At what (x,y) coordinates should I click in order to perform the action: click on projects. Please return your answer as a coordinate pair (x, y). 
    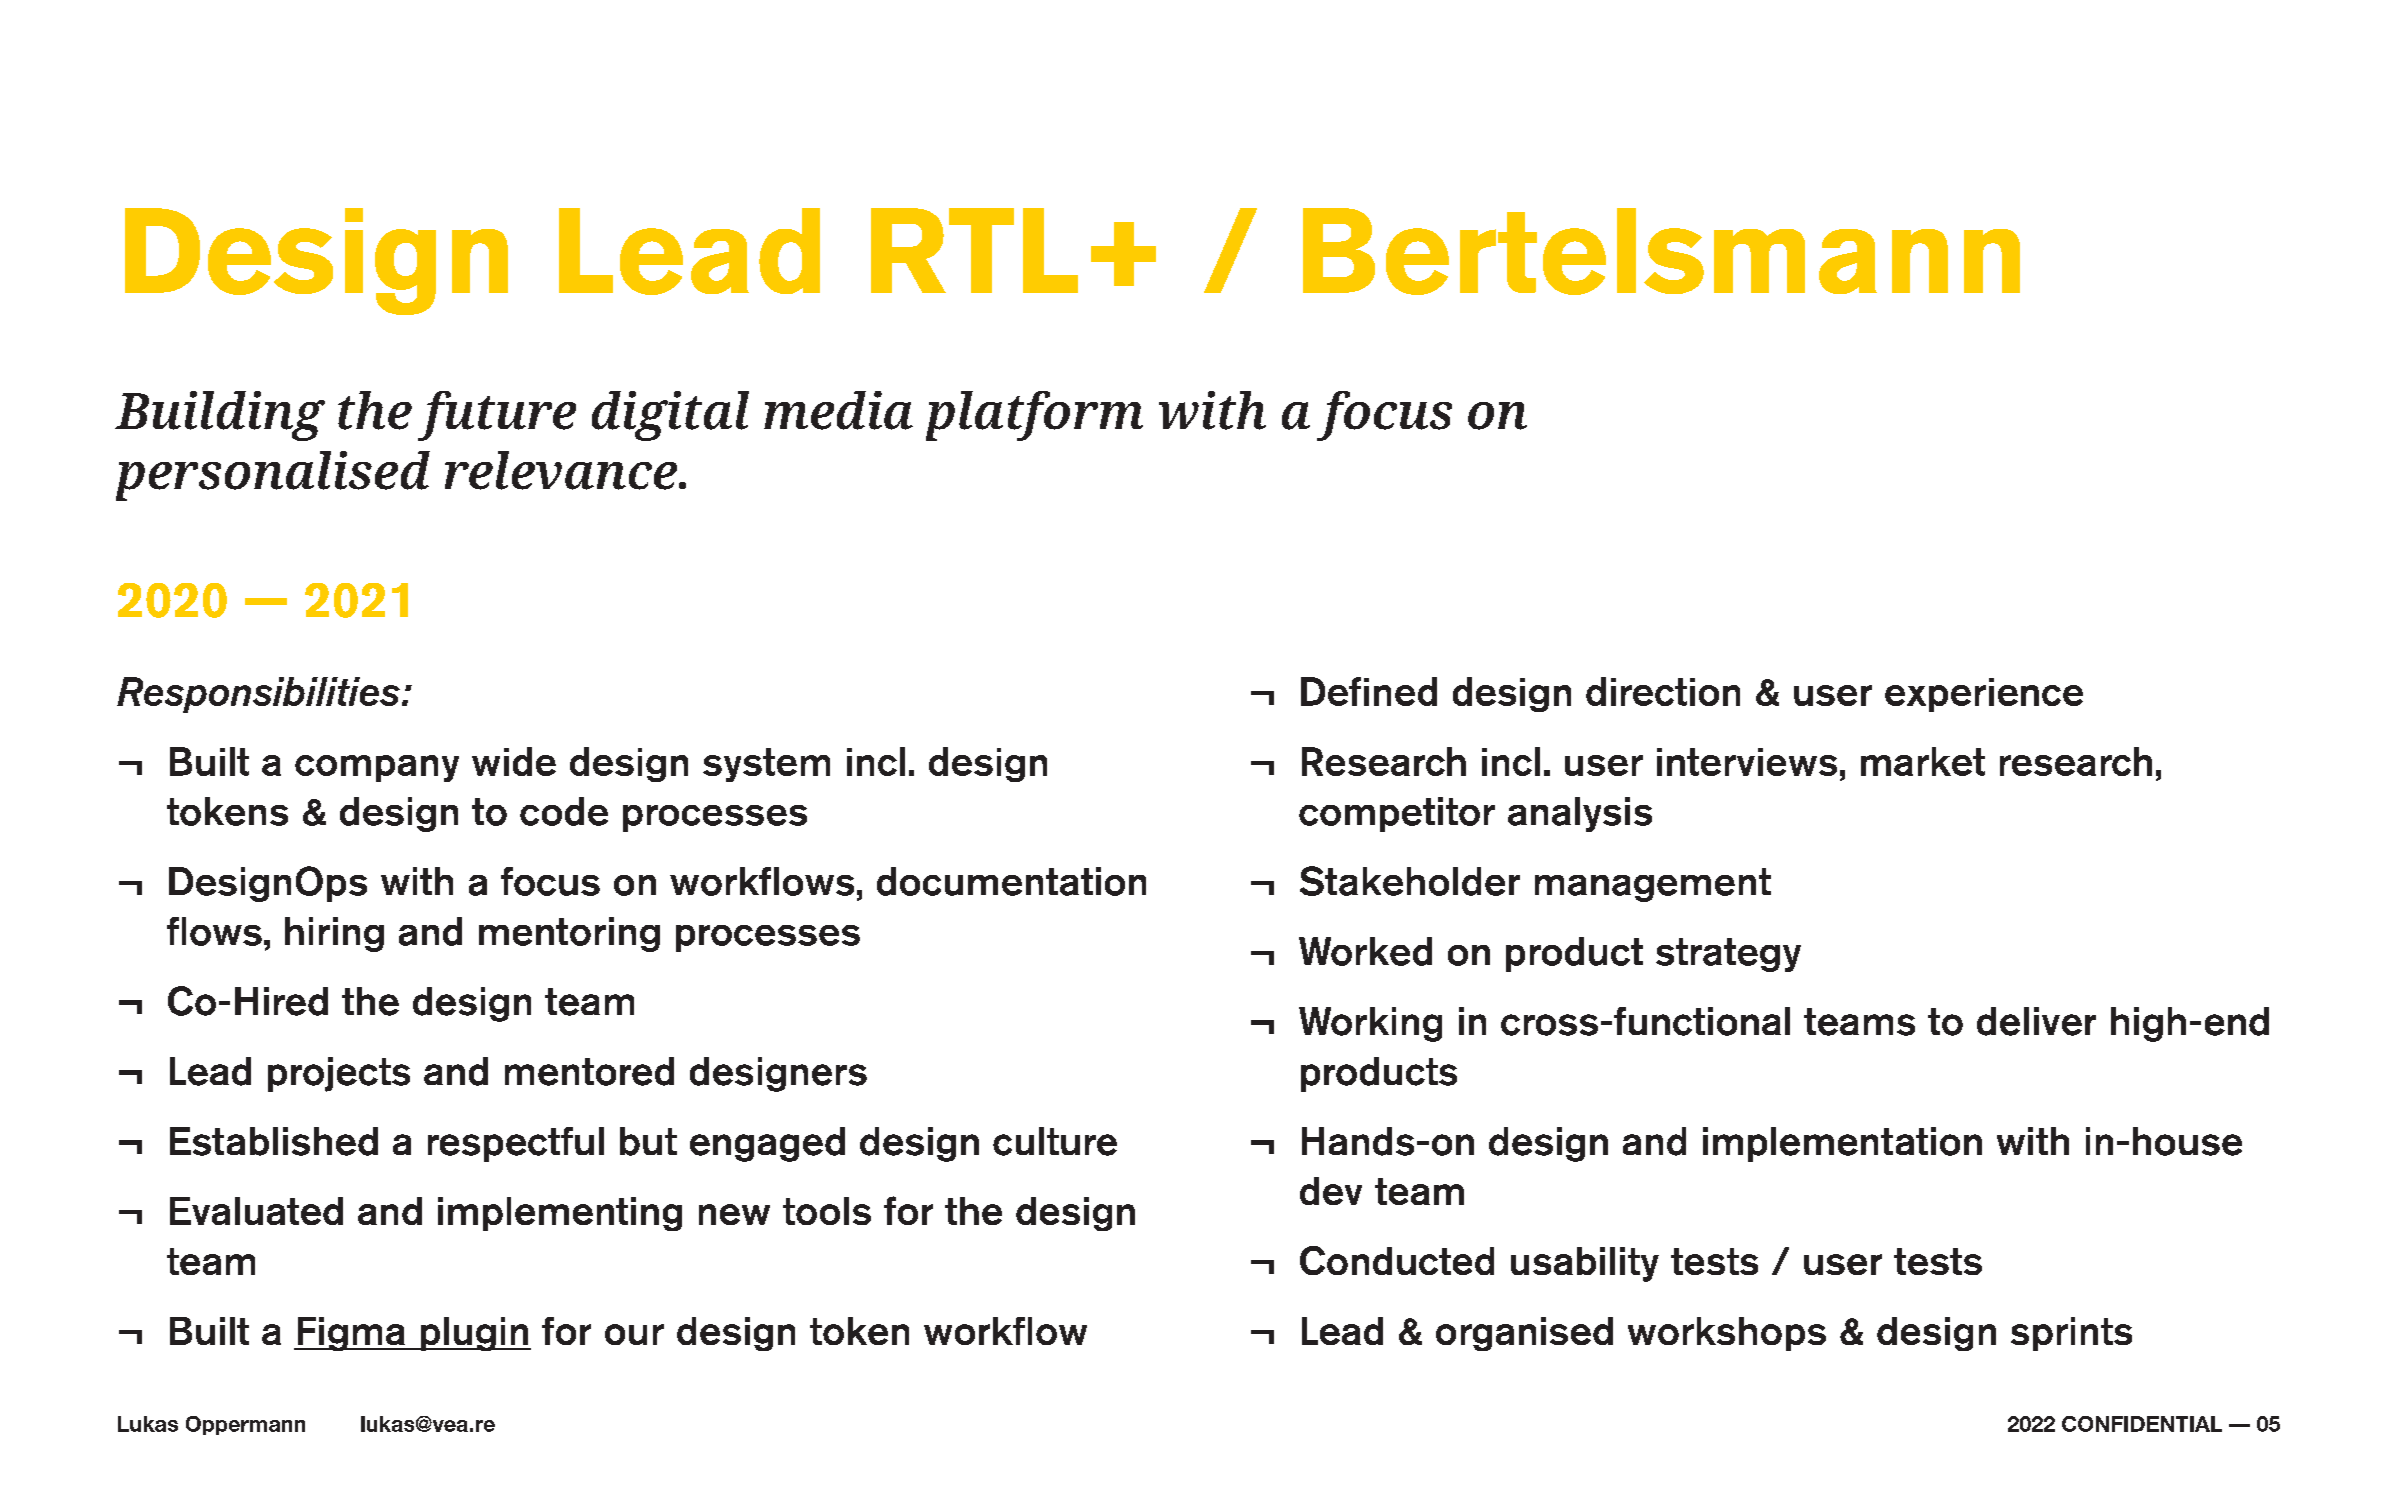
    Looking at the image, I should click on (339, 1074).
